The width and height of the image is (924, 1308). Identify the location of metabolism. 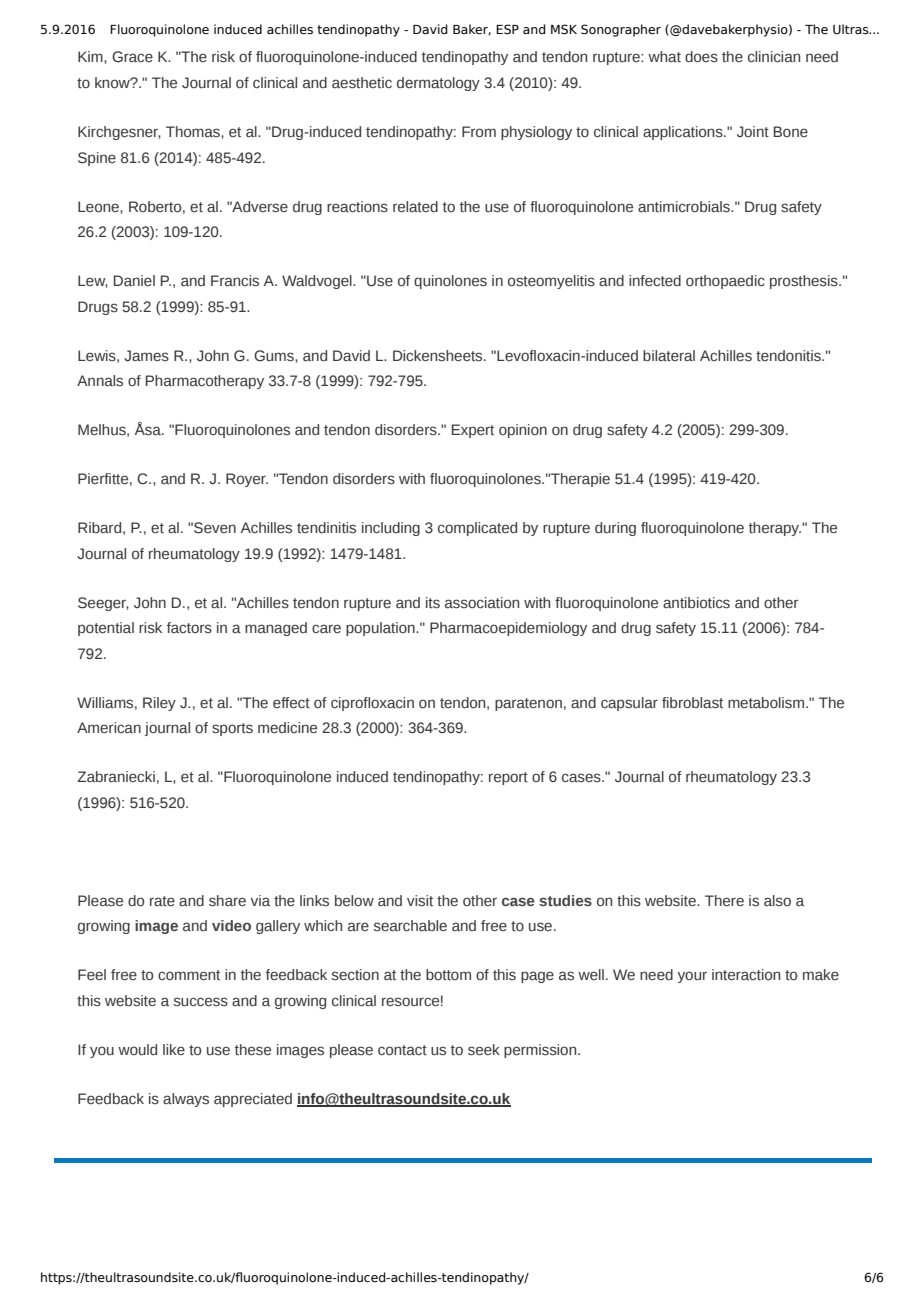
(766, 703).
